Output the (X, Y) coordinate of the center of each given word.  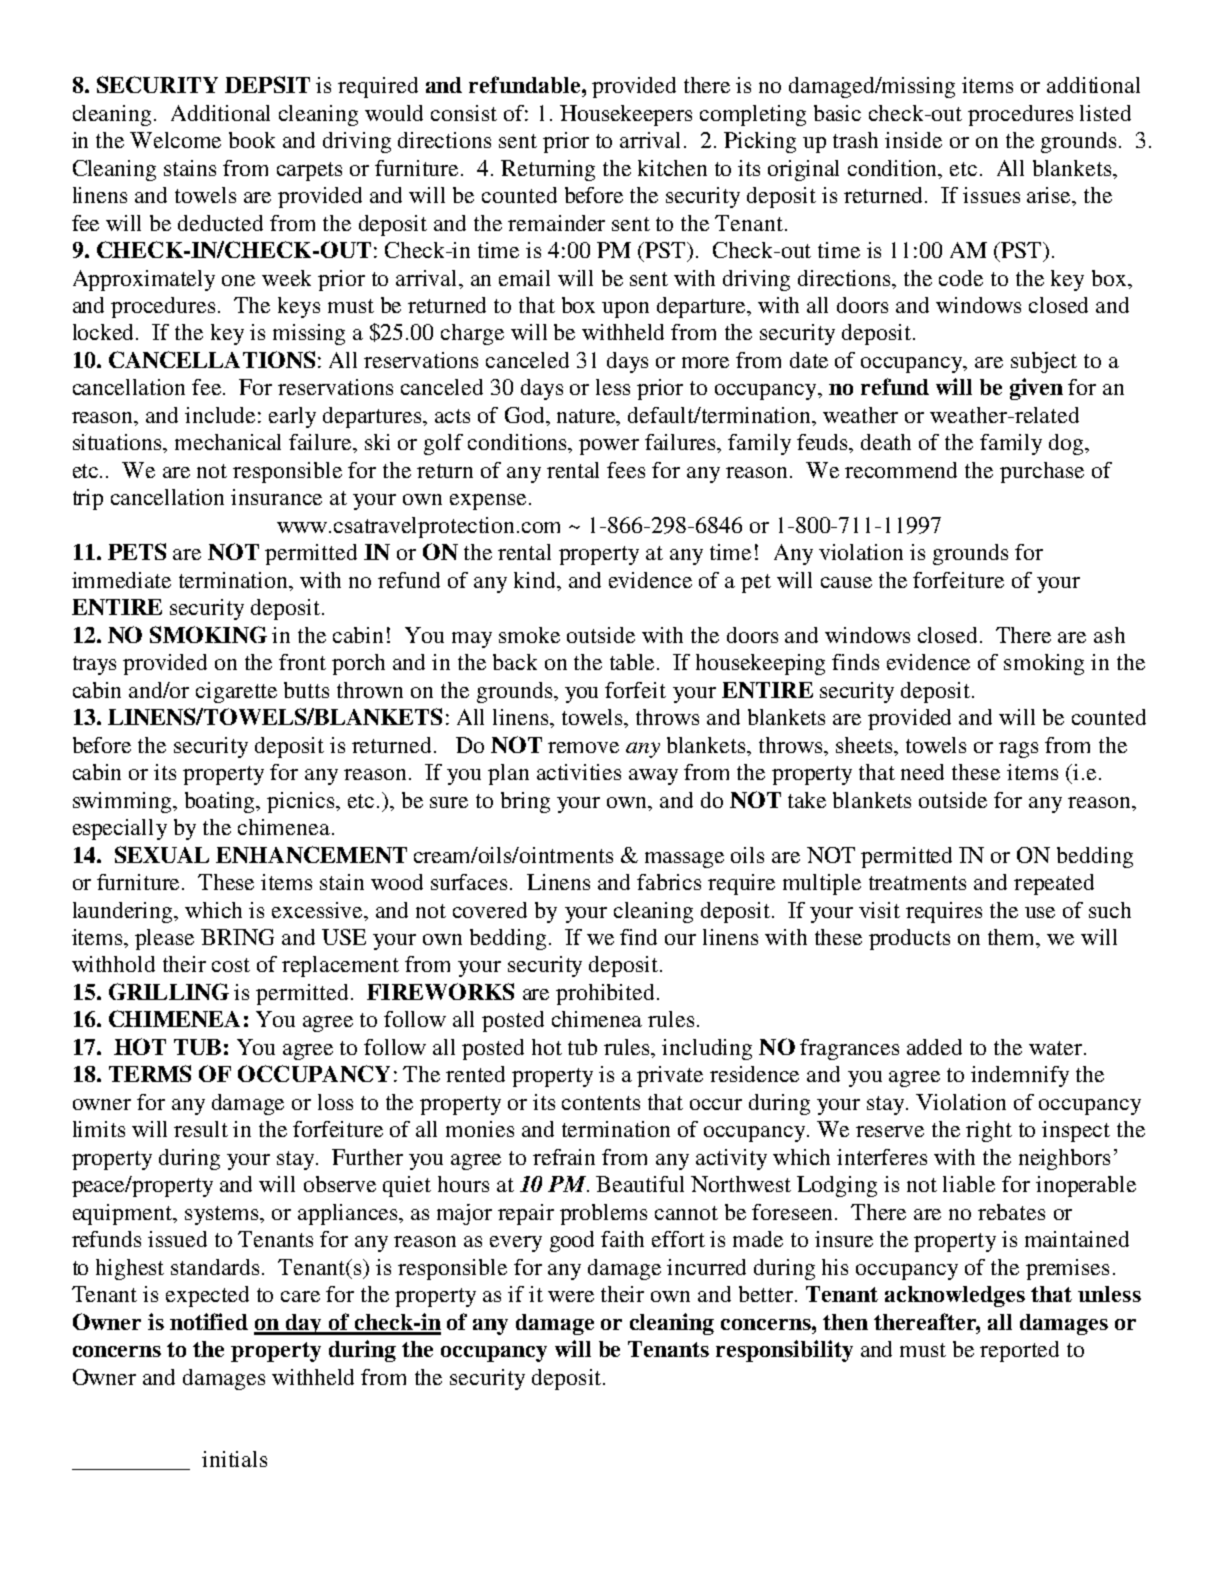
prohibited (605, 994)
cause (846, 582)
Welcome (175, 140)
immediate (121, 580)
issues (991, 195)
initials (234, 1459)
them (1013, 938)
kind (536, 580)
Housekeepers (626, 115)
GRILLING (169, 991)
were (571, 1296)
